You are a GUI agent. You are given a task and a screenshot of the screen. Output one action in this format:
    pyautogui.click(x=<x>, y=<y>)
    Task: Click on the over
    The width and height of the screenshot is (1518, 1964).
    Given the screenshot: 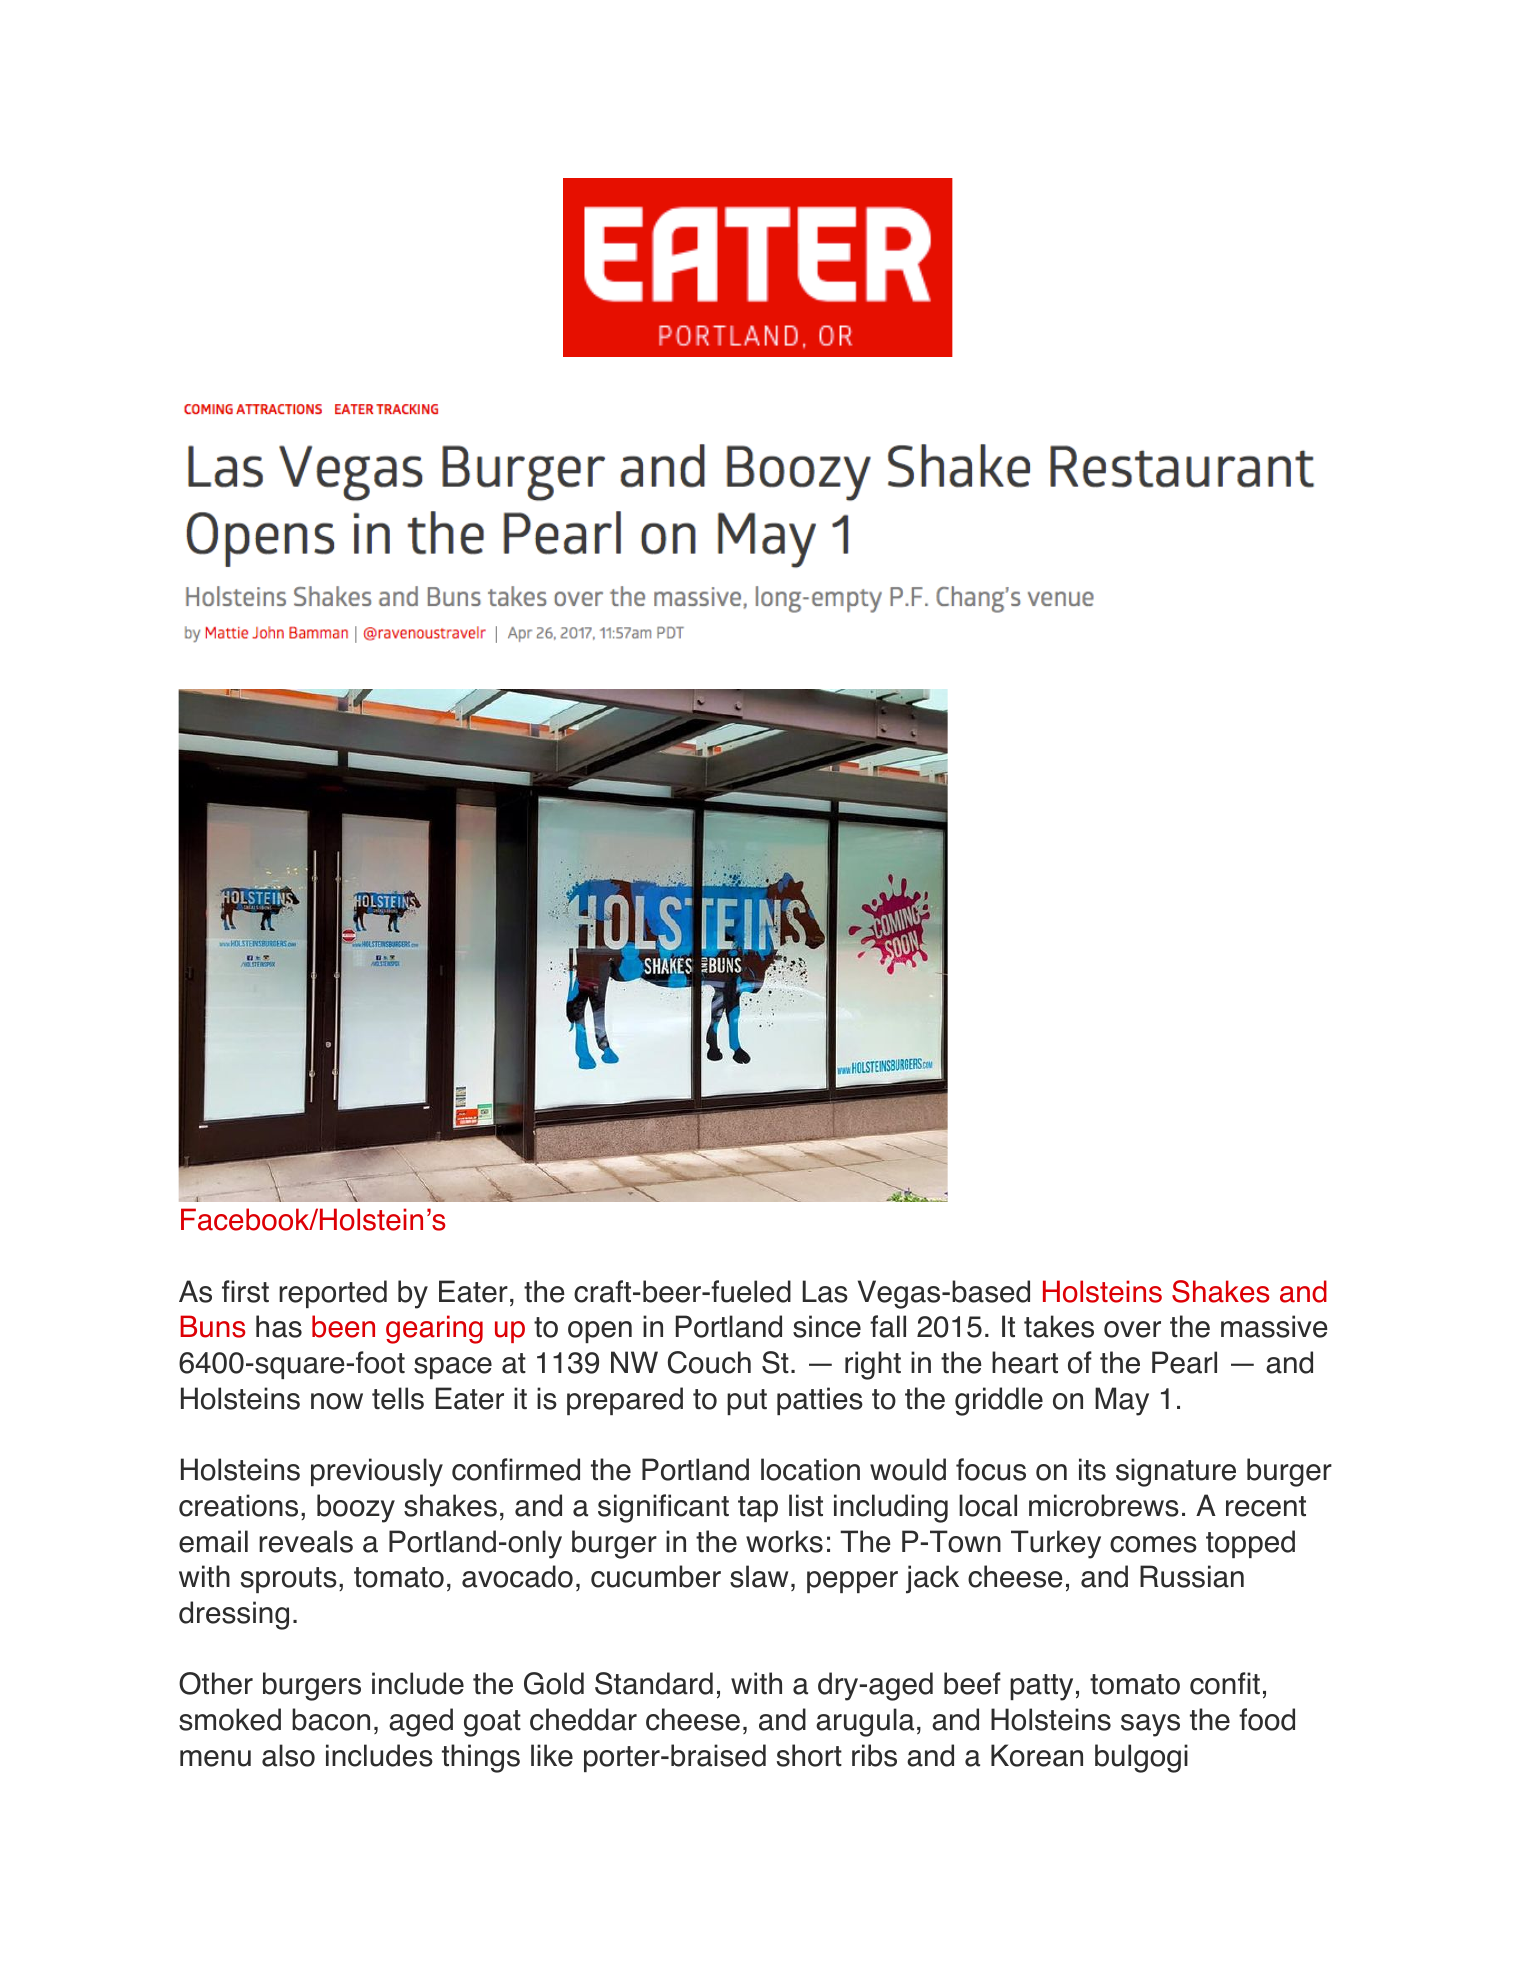 What is the action you would take?
    pyautogui.click(x=1132, y=1329)
